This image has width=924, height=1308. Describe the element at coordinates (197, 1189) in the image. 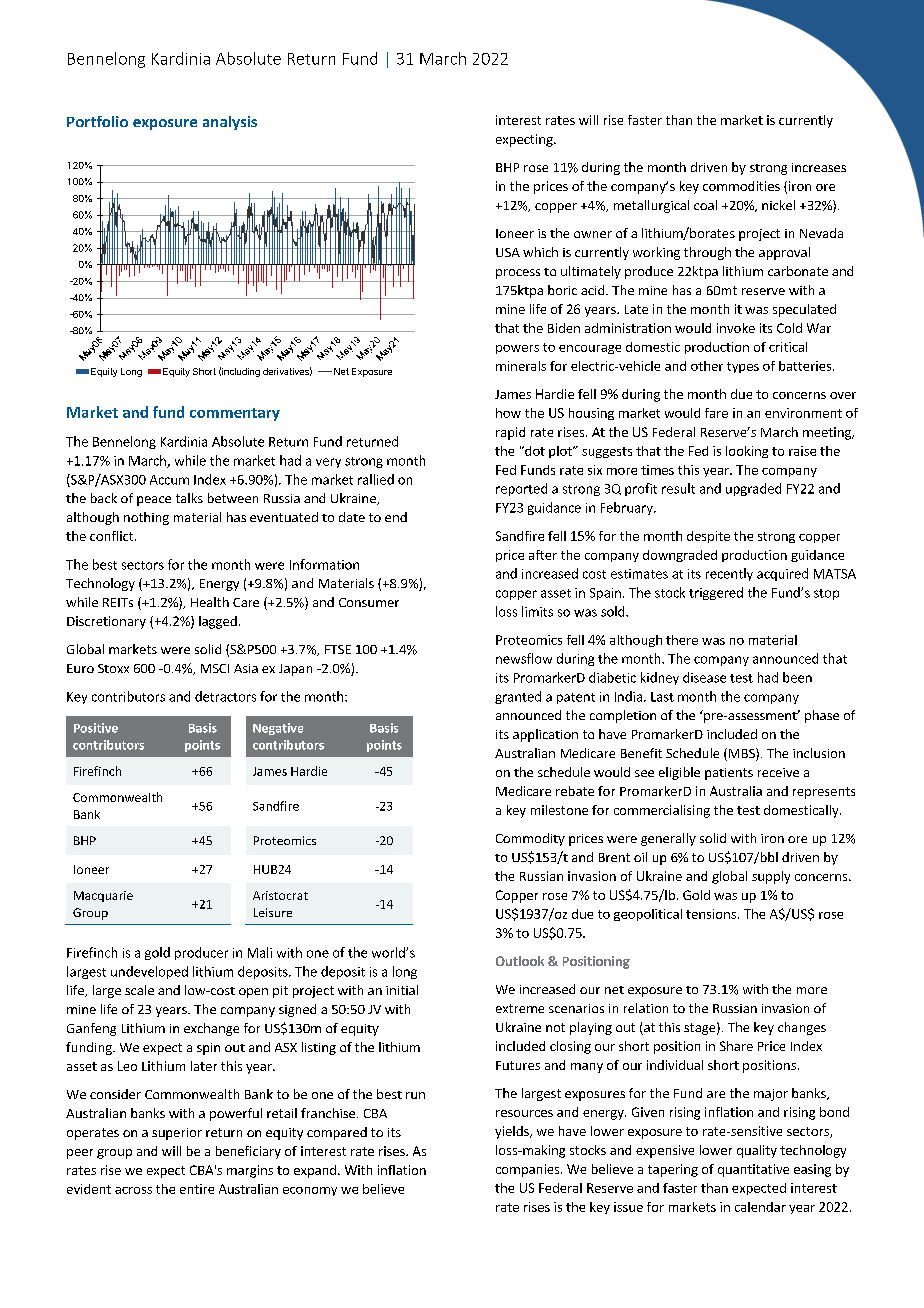

I see `entire` at that location.
